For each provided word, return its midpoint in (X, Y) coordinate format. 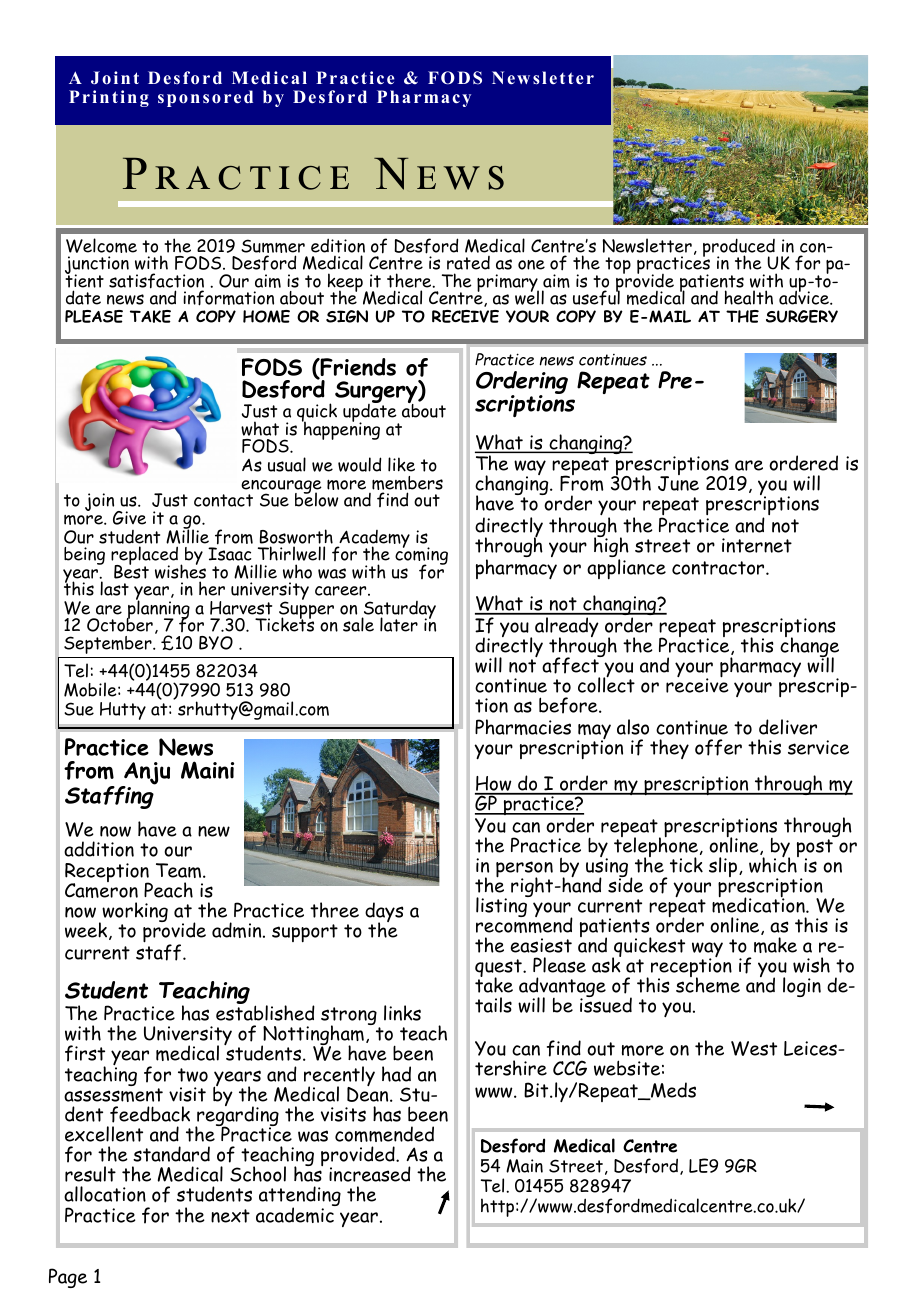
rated (468, 263)
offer (718, 747)
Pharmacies (523, 727)
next (230, 1216)
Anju (146, 775)
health (749, 297)
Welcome (101, 245)
